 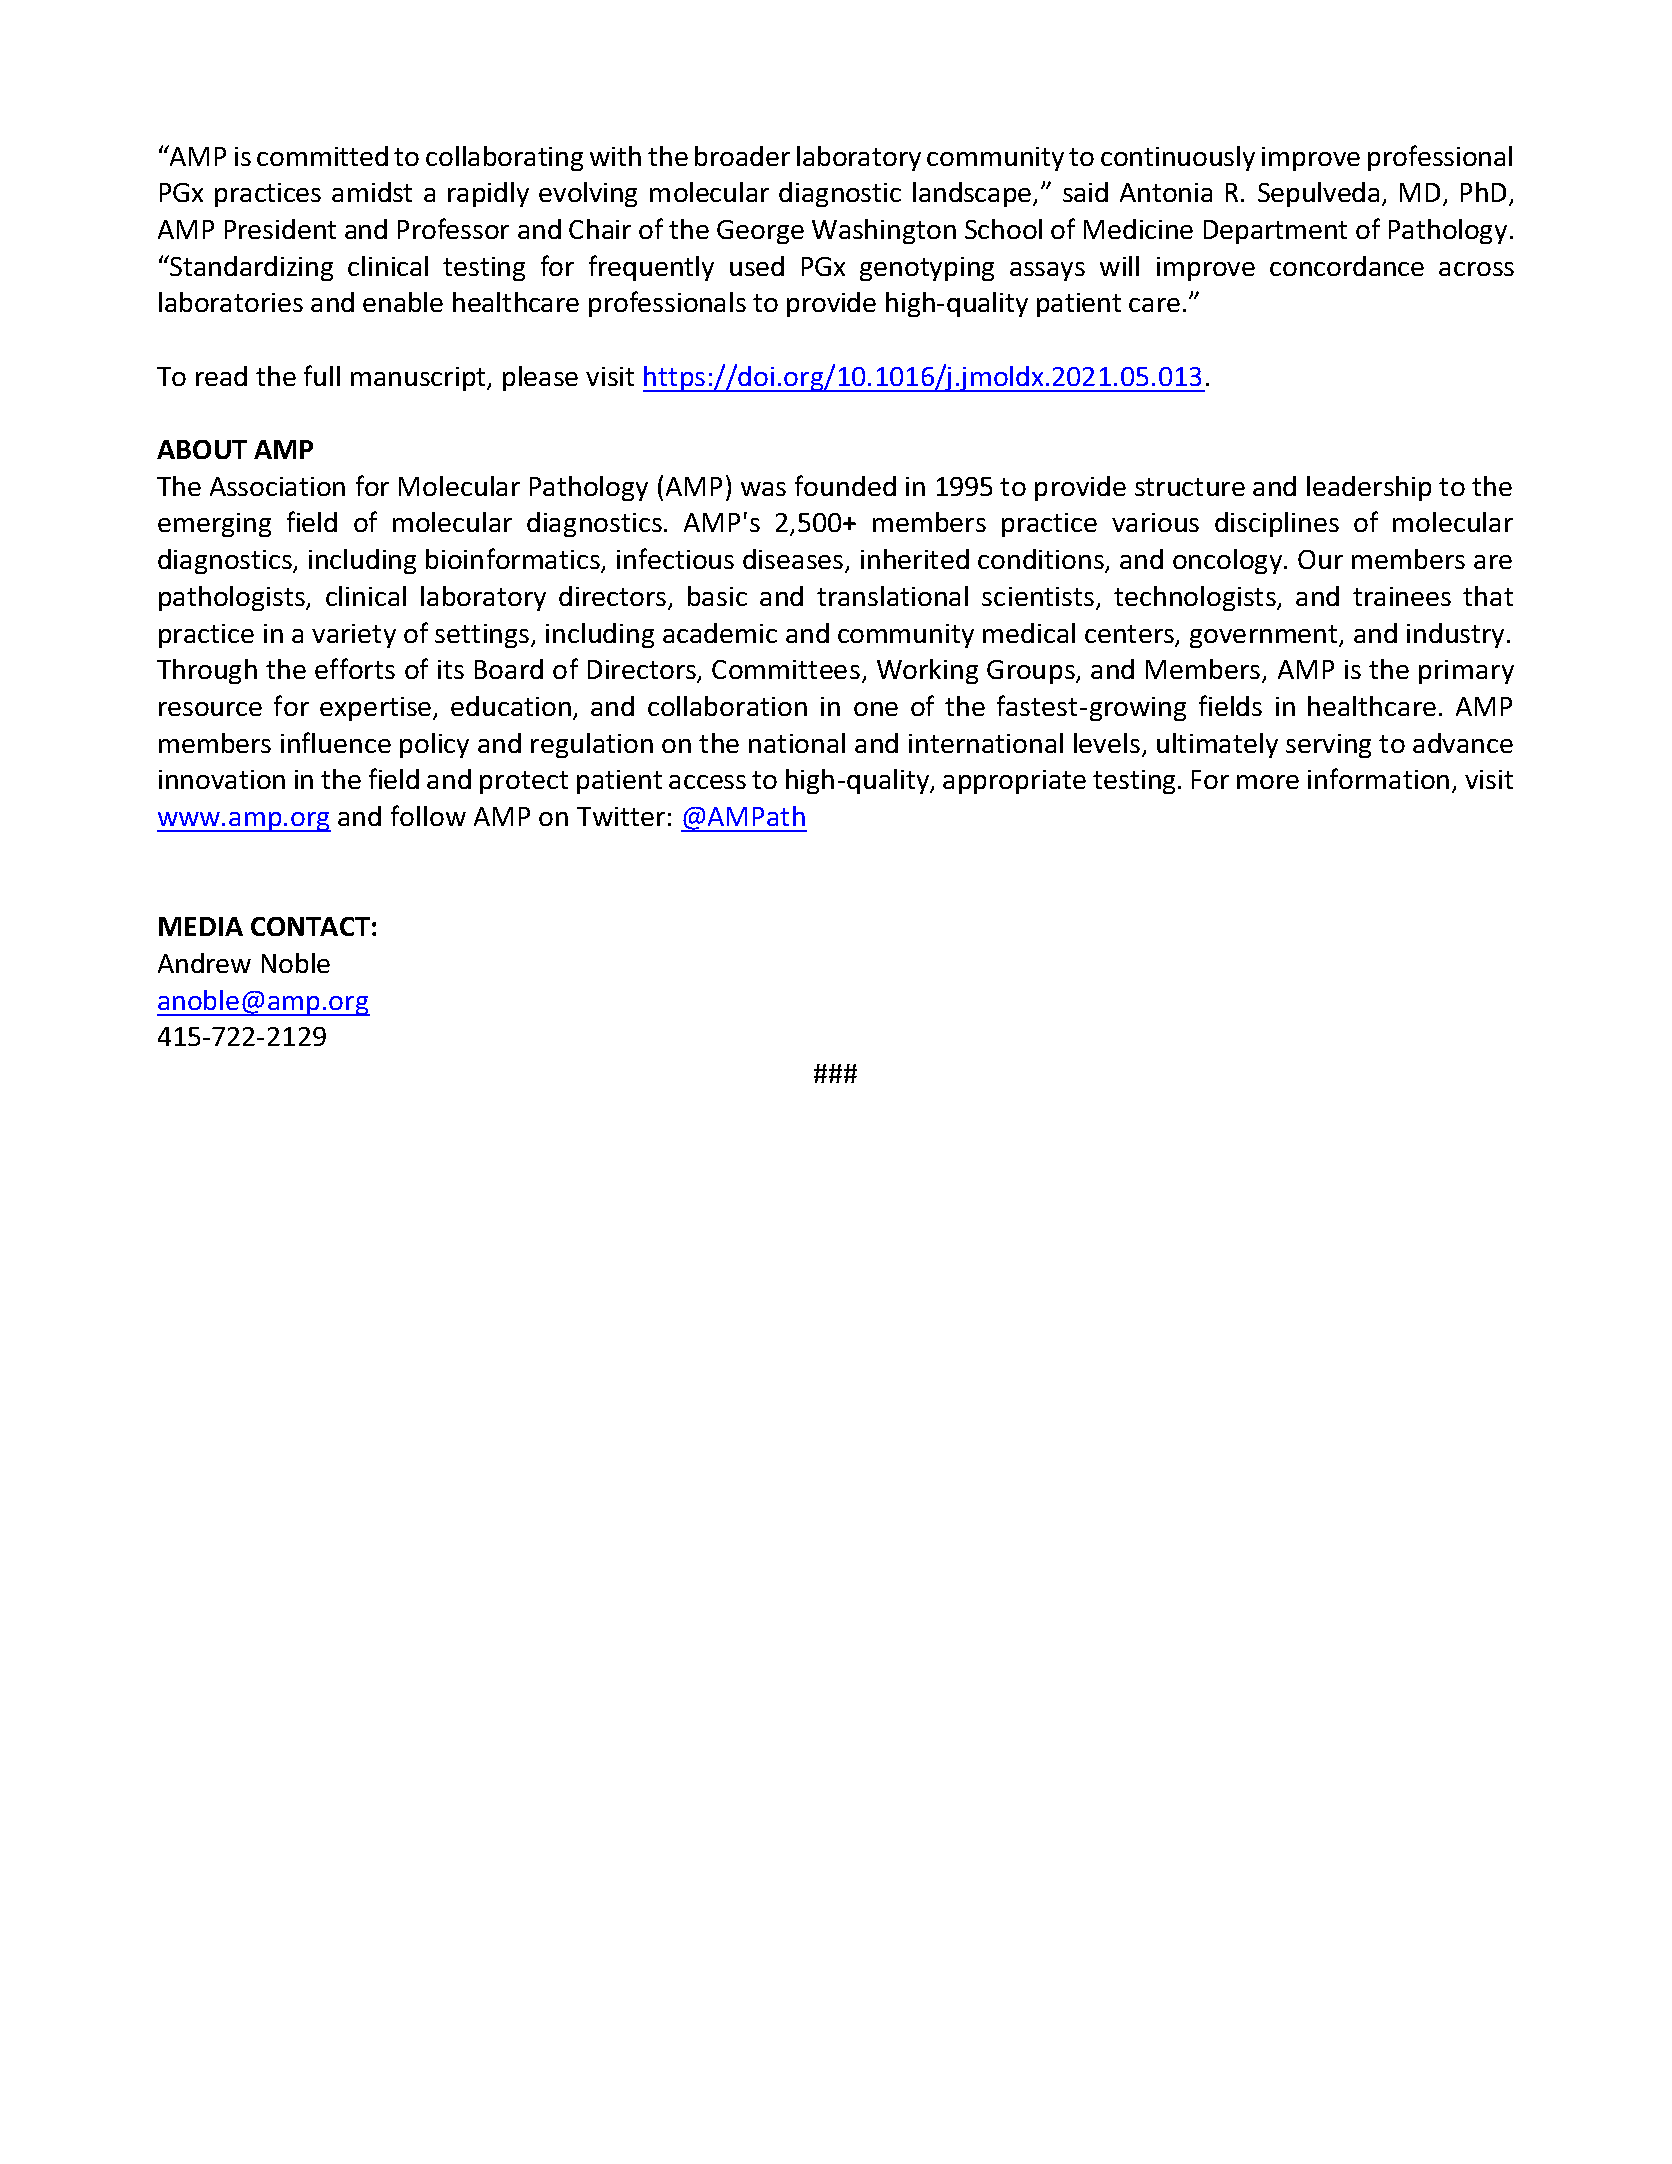 I want to click on founded, so click(x=845, y=485).
